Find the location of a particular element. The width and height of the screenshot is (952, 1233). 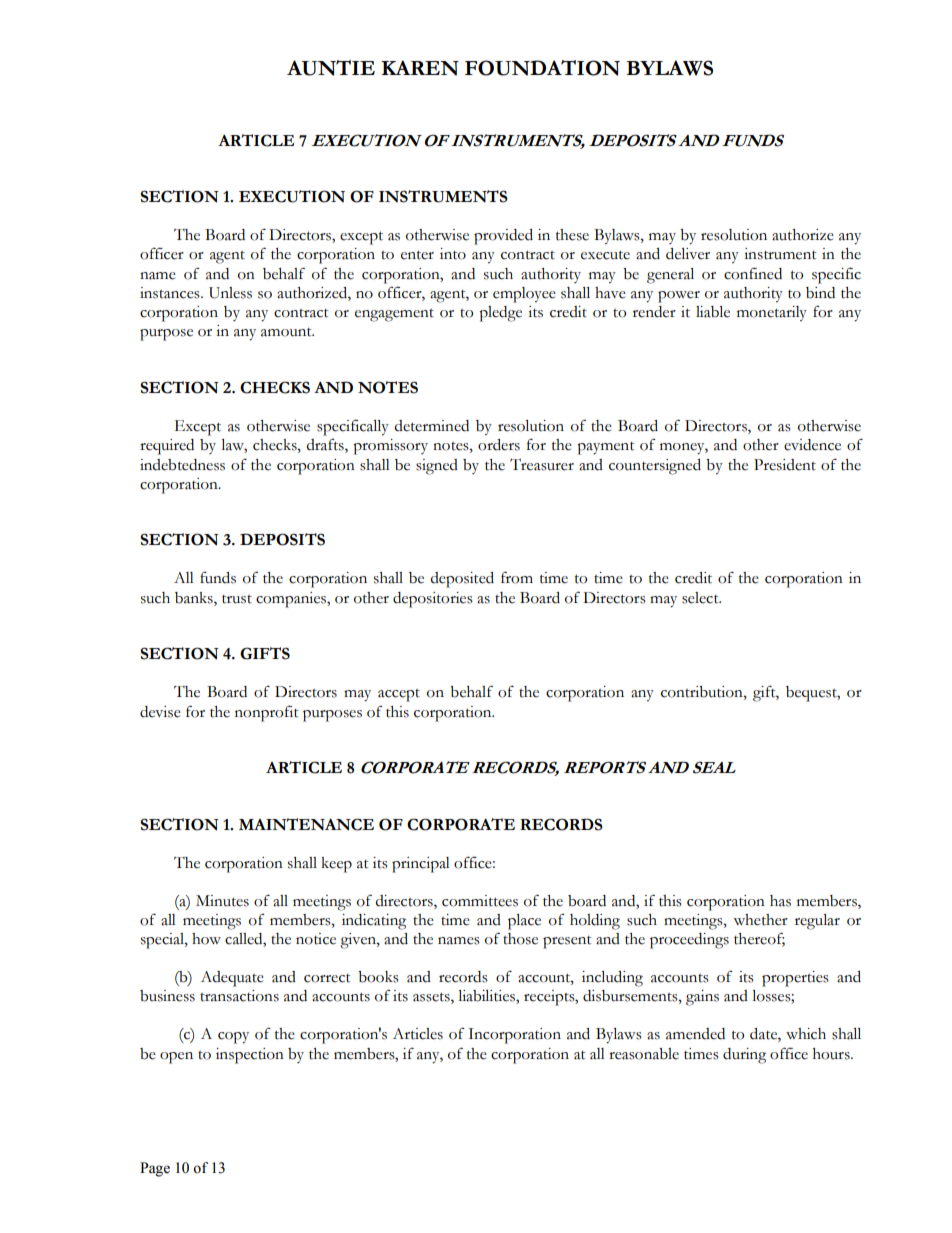

reasonable is located at coordinates (644, 1054).
